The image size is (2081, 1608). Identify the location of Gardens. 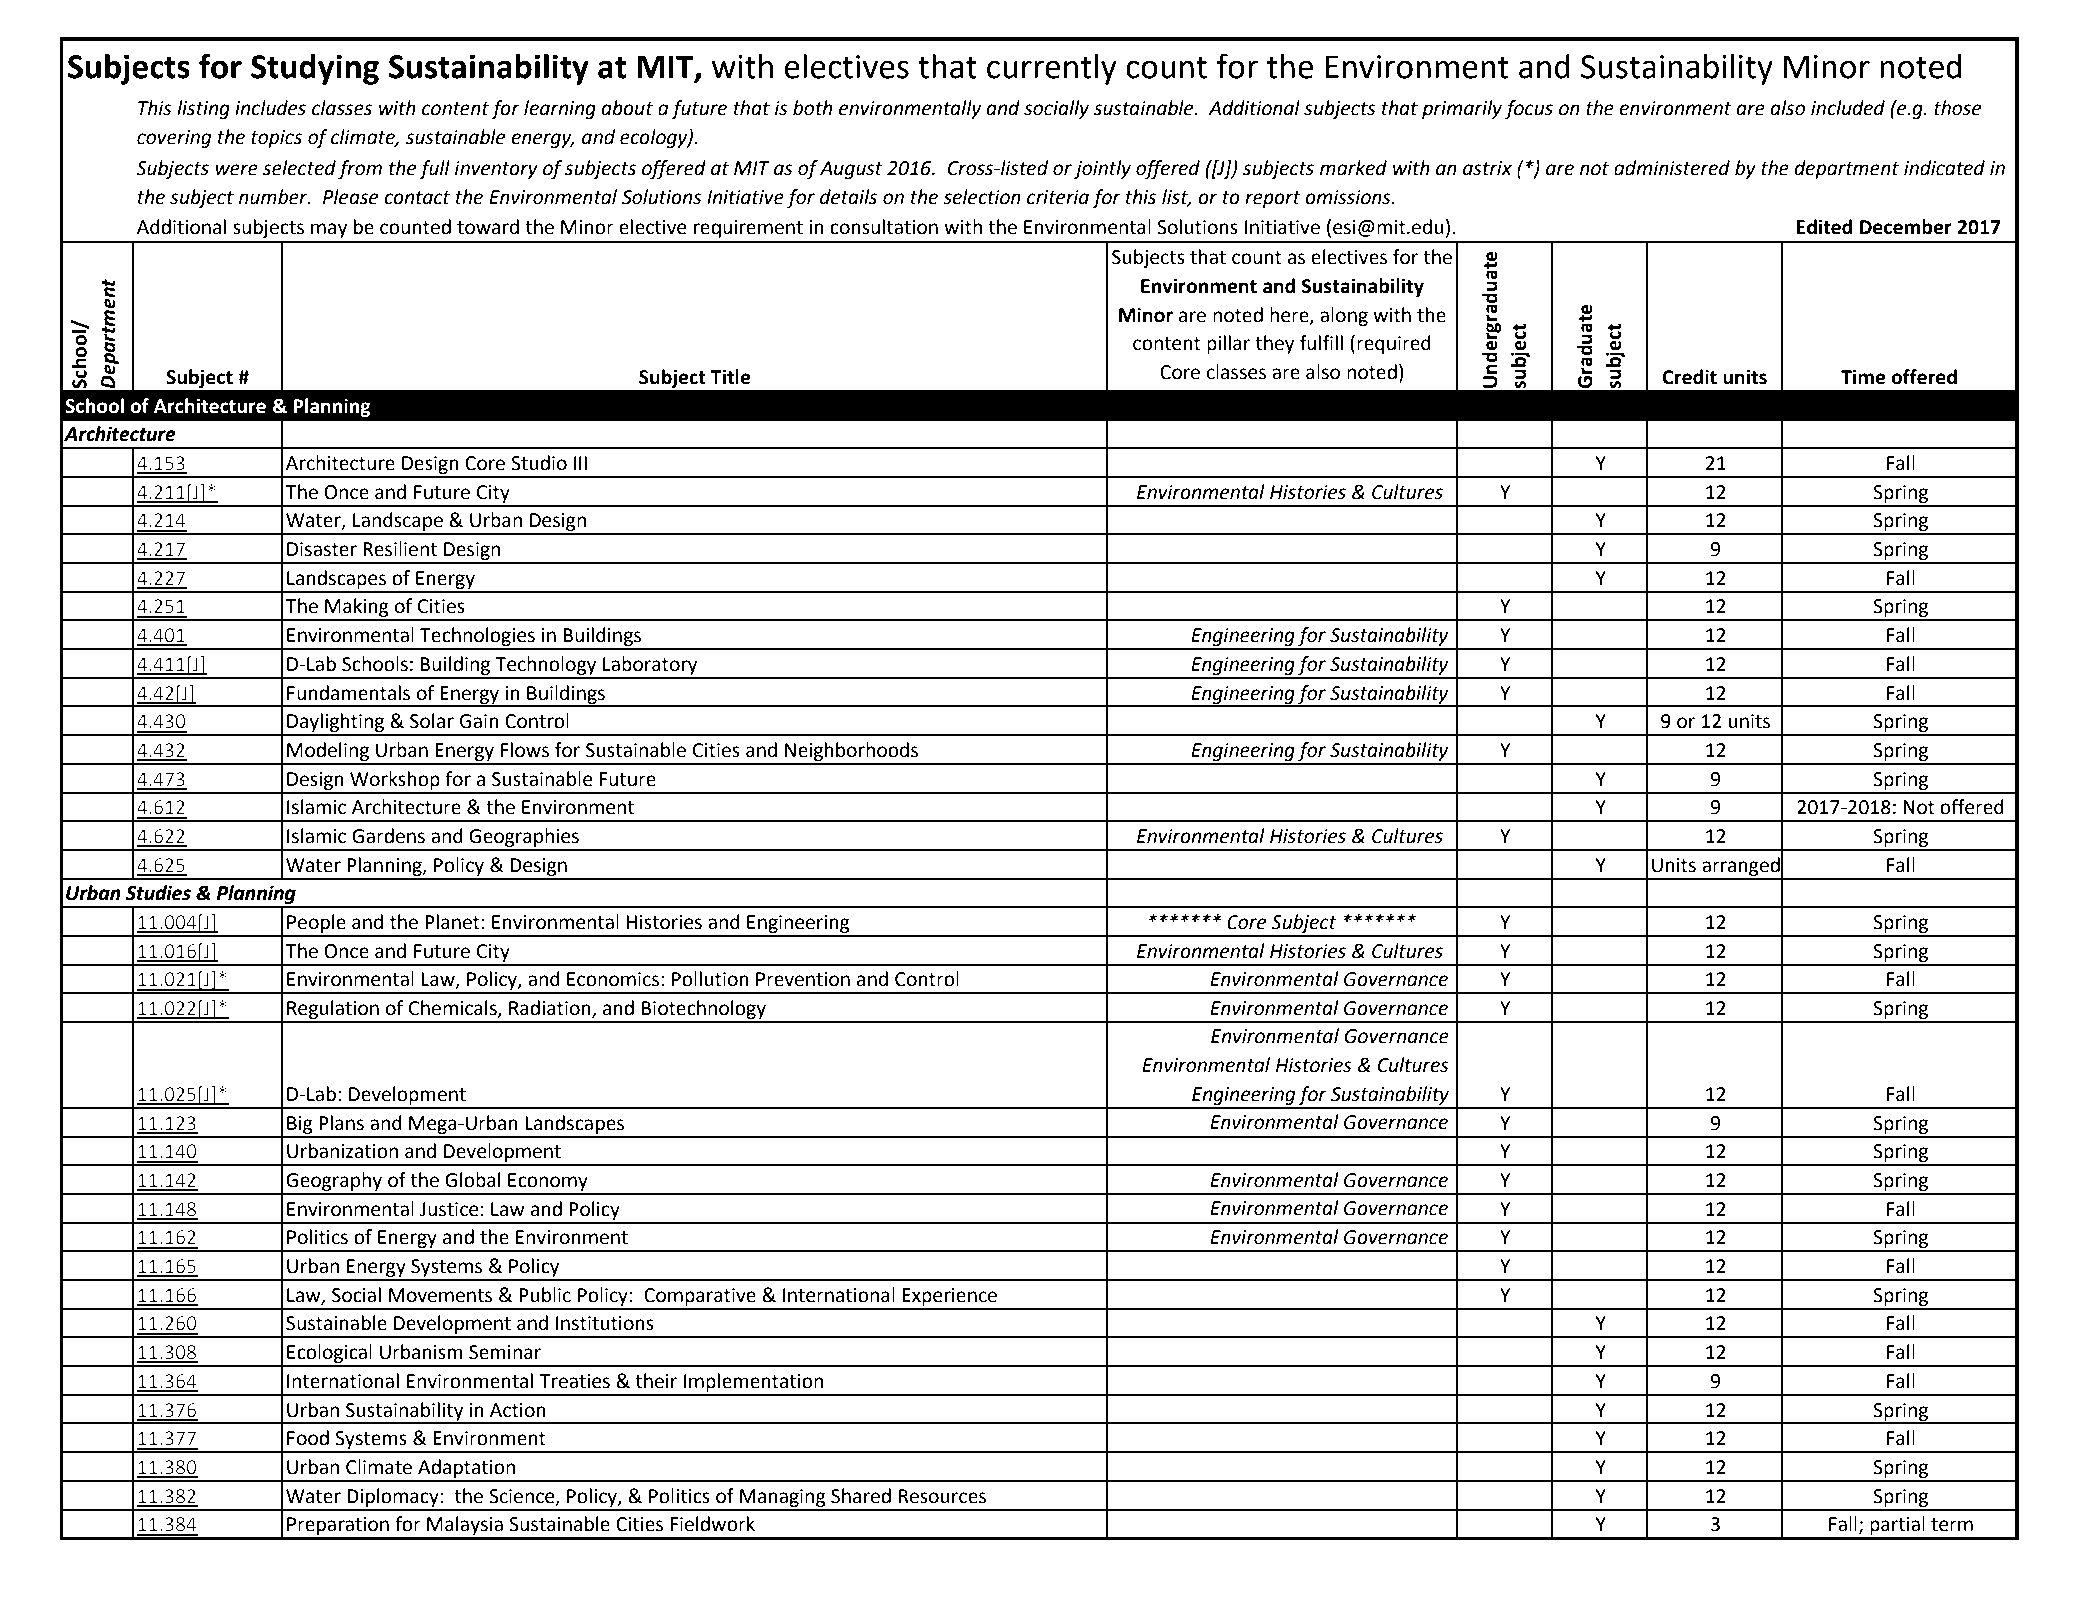
(388, 836).
